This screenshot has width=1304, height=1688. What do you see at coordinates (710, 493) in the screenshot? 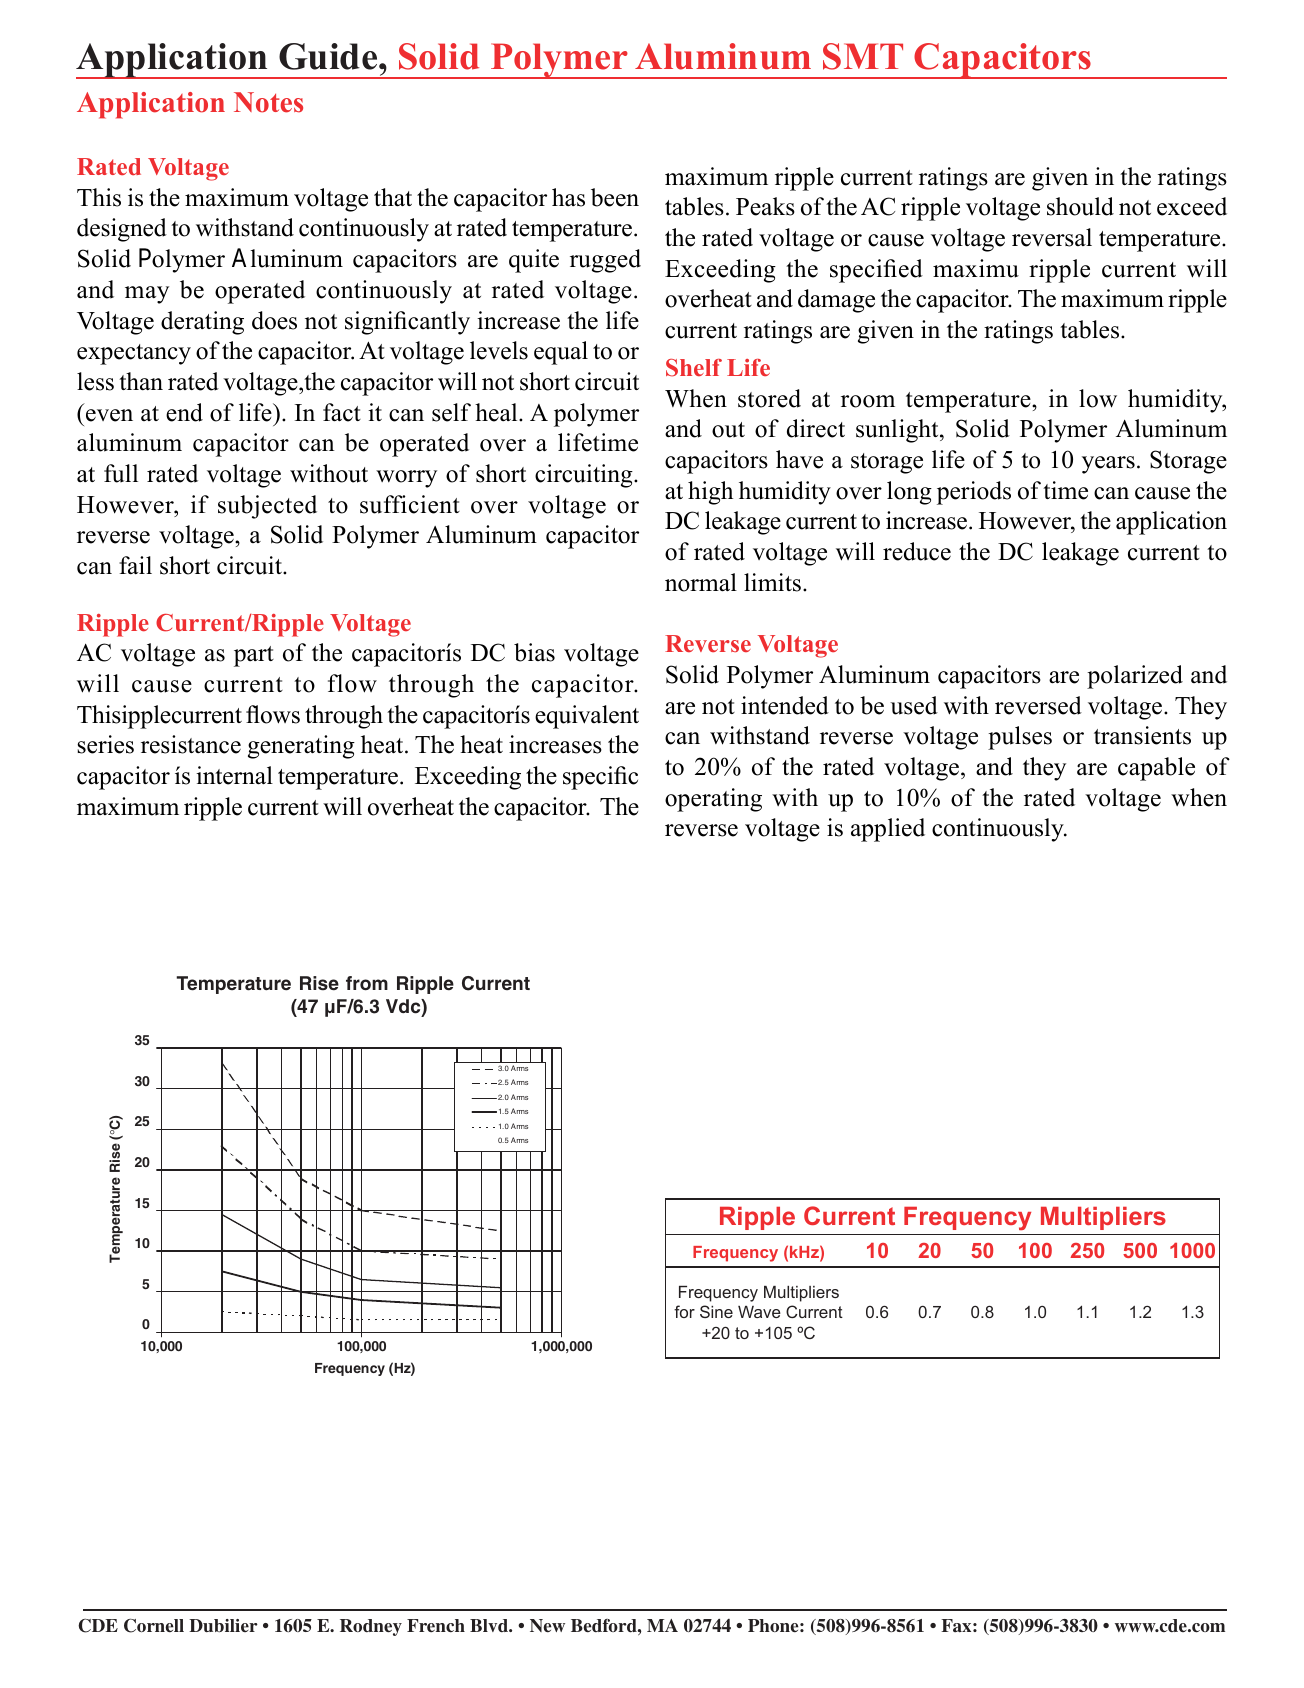
I see `high` at bounding box center [710, 493].
